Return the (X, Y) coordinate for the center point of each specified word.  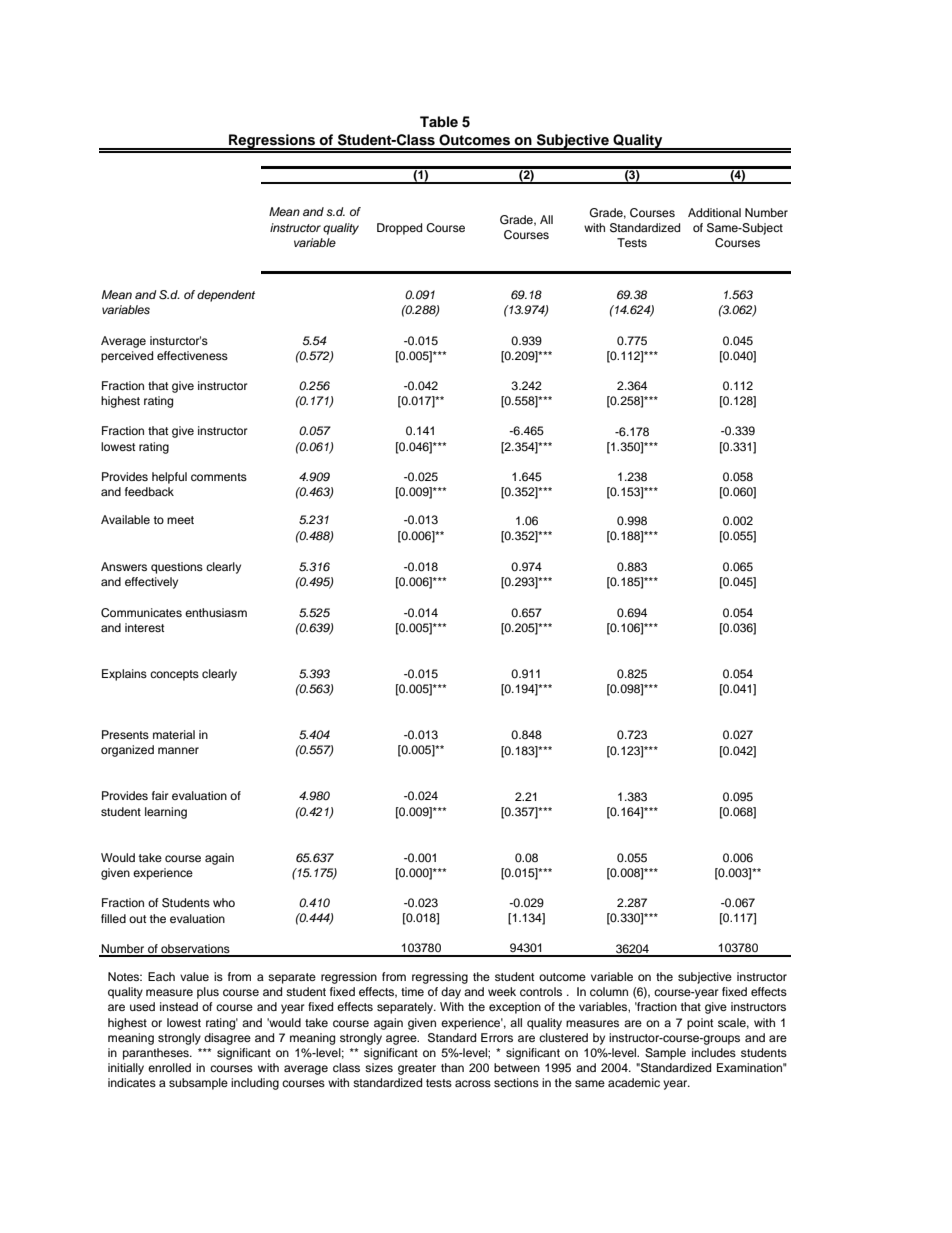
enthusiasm (216, 612)
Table (439, 121)
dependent (226, 296)
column (609, 991)
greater (417, 1069)
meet (180, 520)
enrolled (169, 1067)
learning (166, 813)
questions (177, 568)
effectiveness (192, 355)
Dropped (399, 229)
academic (634, 1082)
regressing (440, 978)
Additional (714, 212)
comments (219, 477)
